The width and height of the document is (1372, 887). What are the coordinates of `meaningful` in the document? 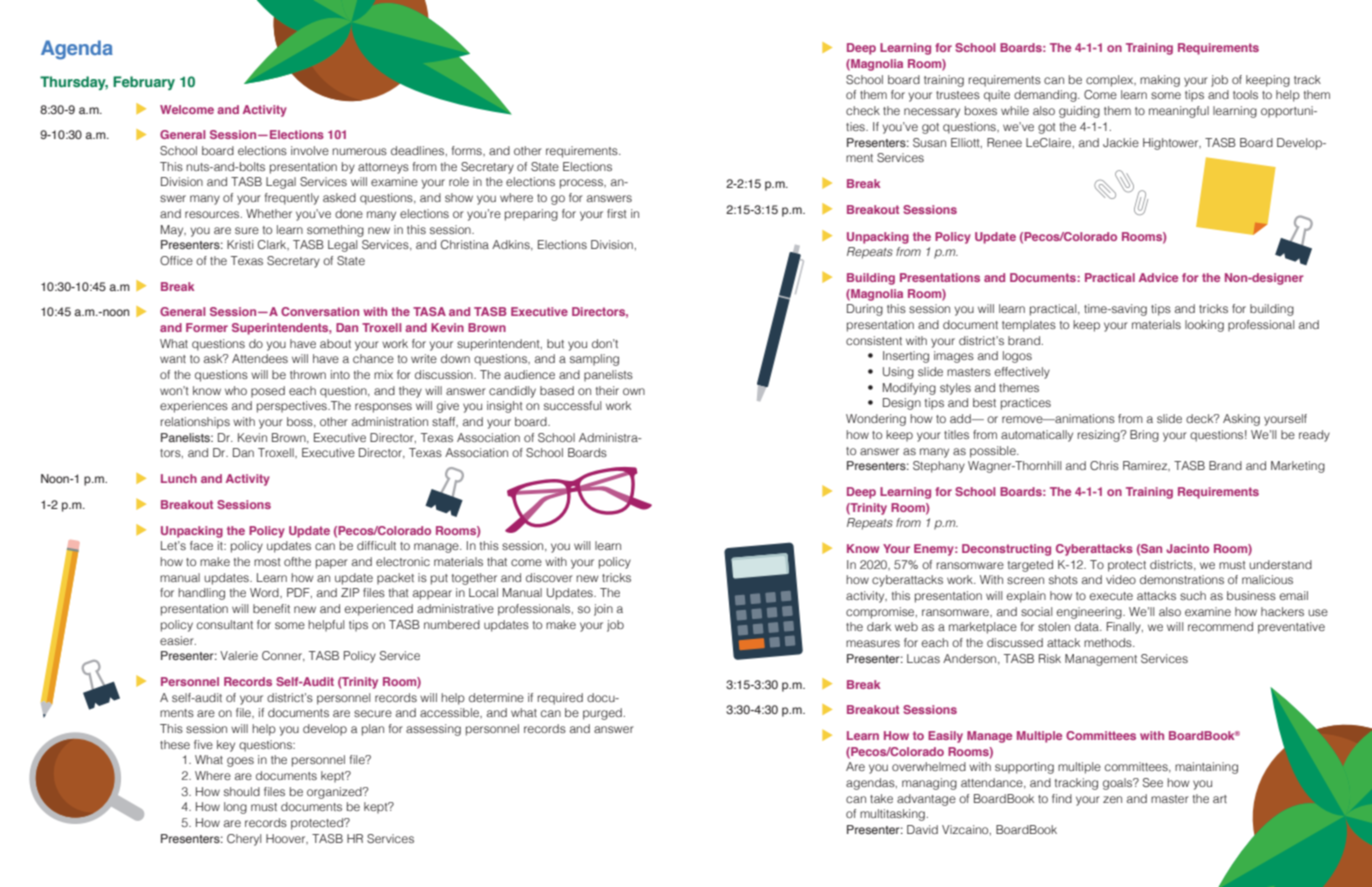 It's located at (1179, 112).
